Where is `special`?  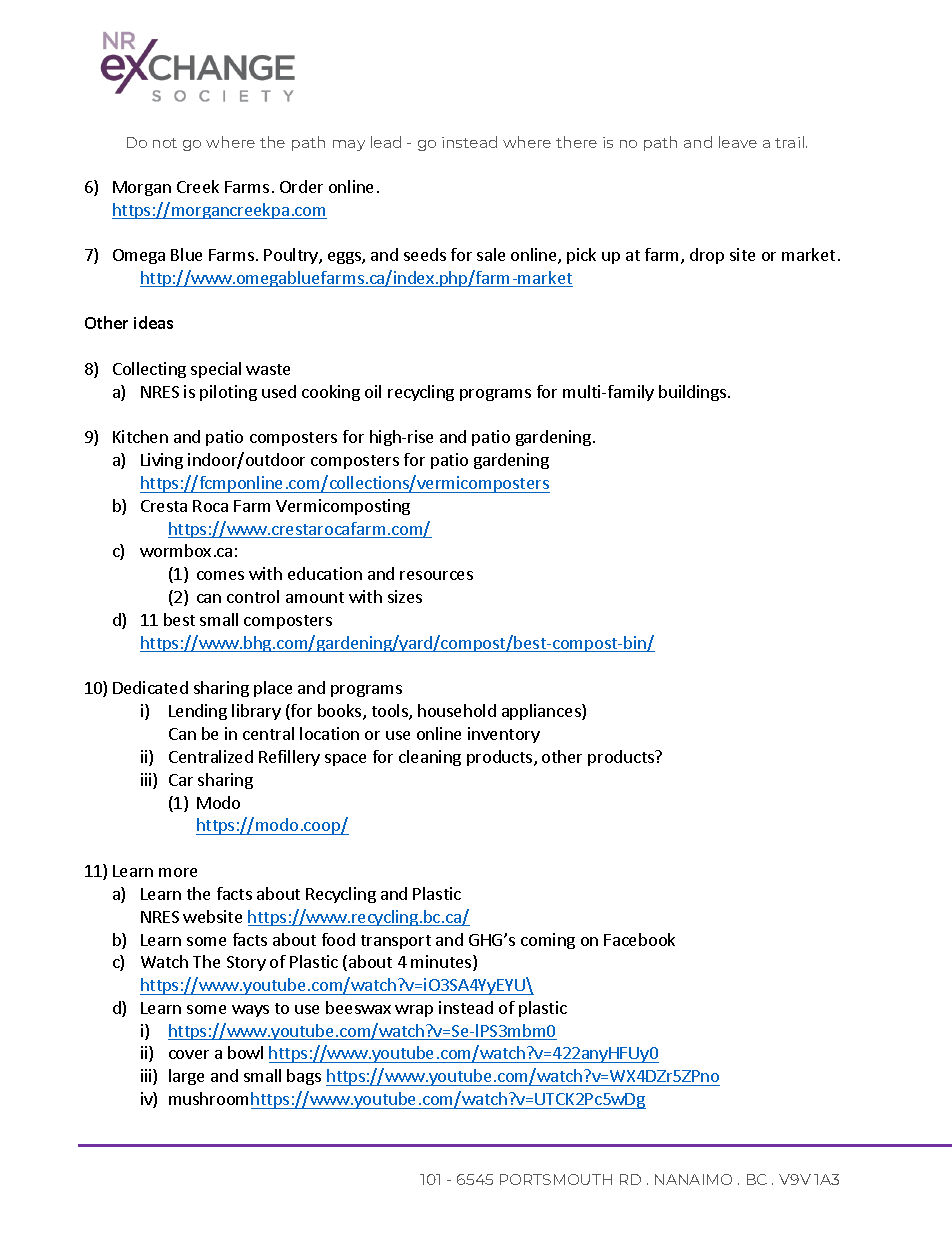
special is located at coordinates (216, 370).
